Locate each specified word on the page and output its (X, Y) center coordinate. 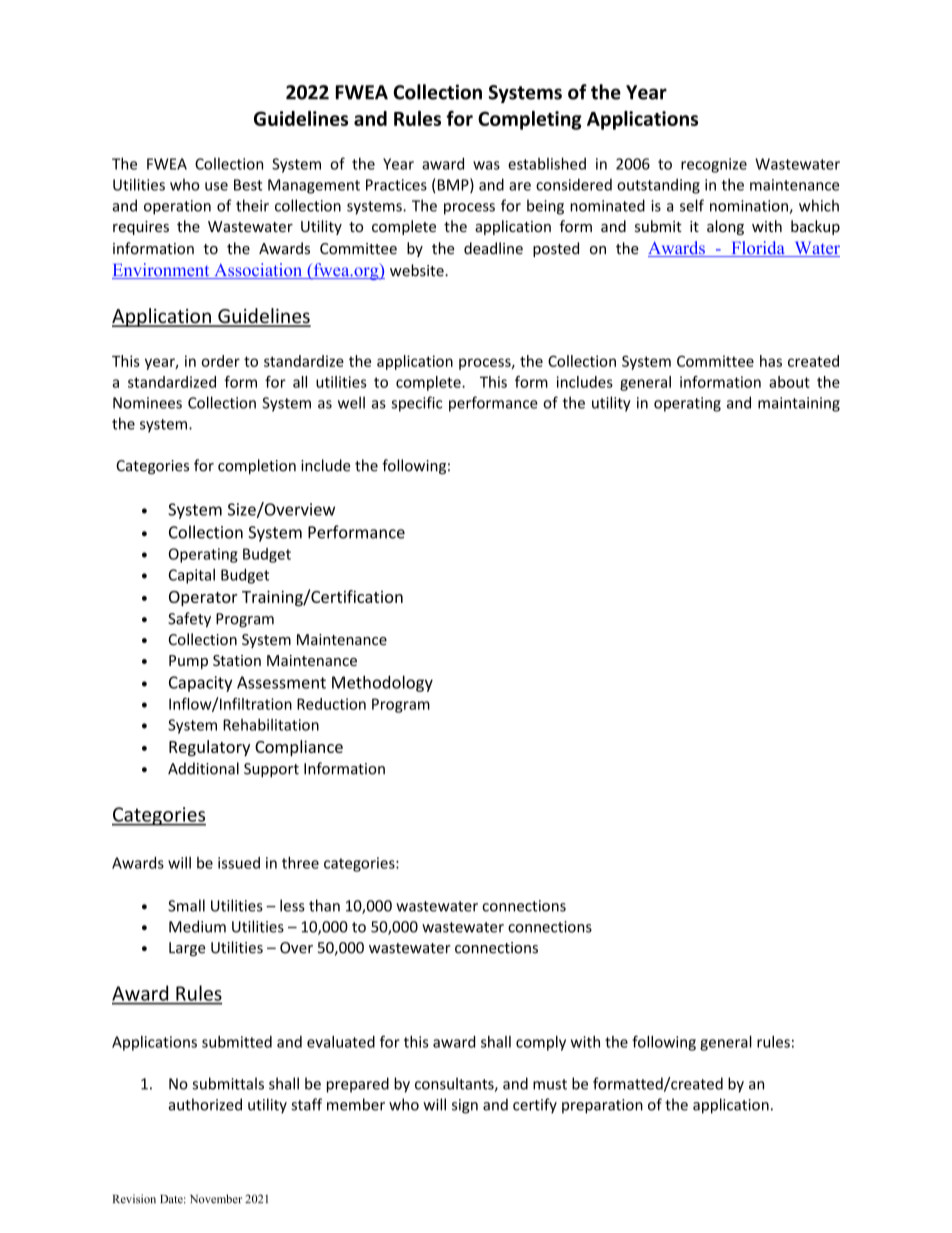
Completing (530, 120)
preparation (602, 1106)
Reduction (331, 704)
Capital (192, 576)
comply (541, 1043)
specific (416, 404)
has (771, 361)
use (216, 186)
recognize (714, 165)
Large (187, 949)
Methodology (382, 683)
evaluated (341, 1042)
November (216, 1199)
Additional (203, 768)
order (221, 361)
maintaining (799, 404)
